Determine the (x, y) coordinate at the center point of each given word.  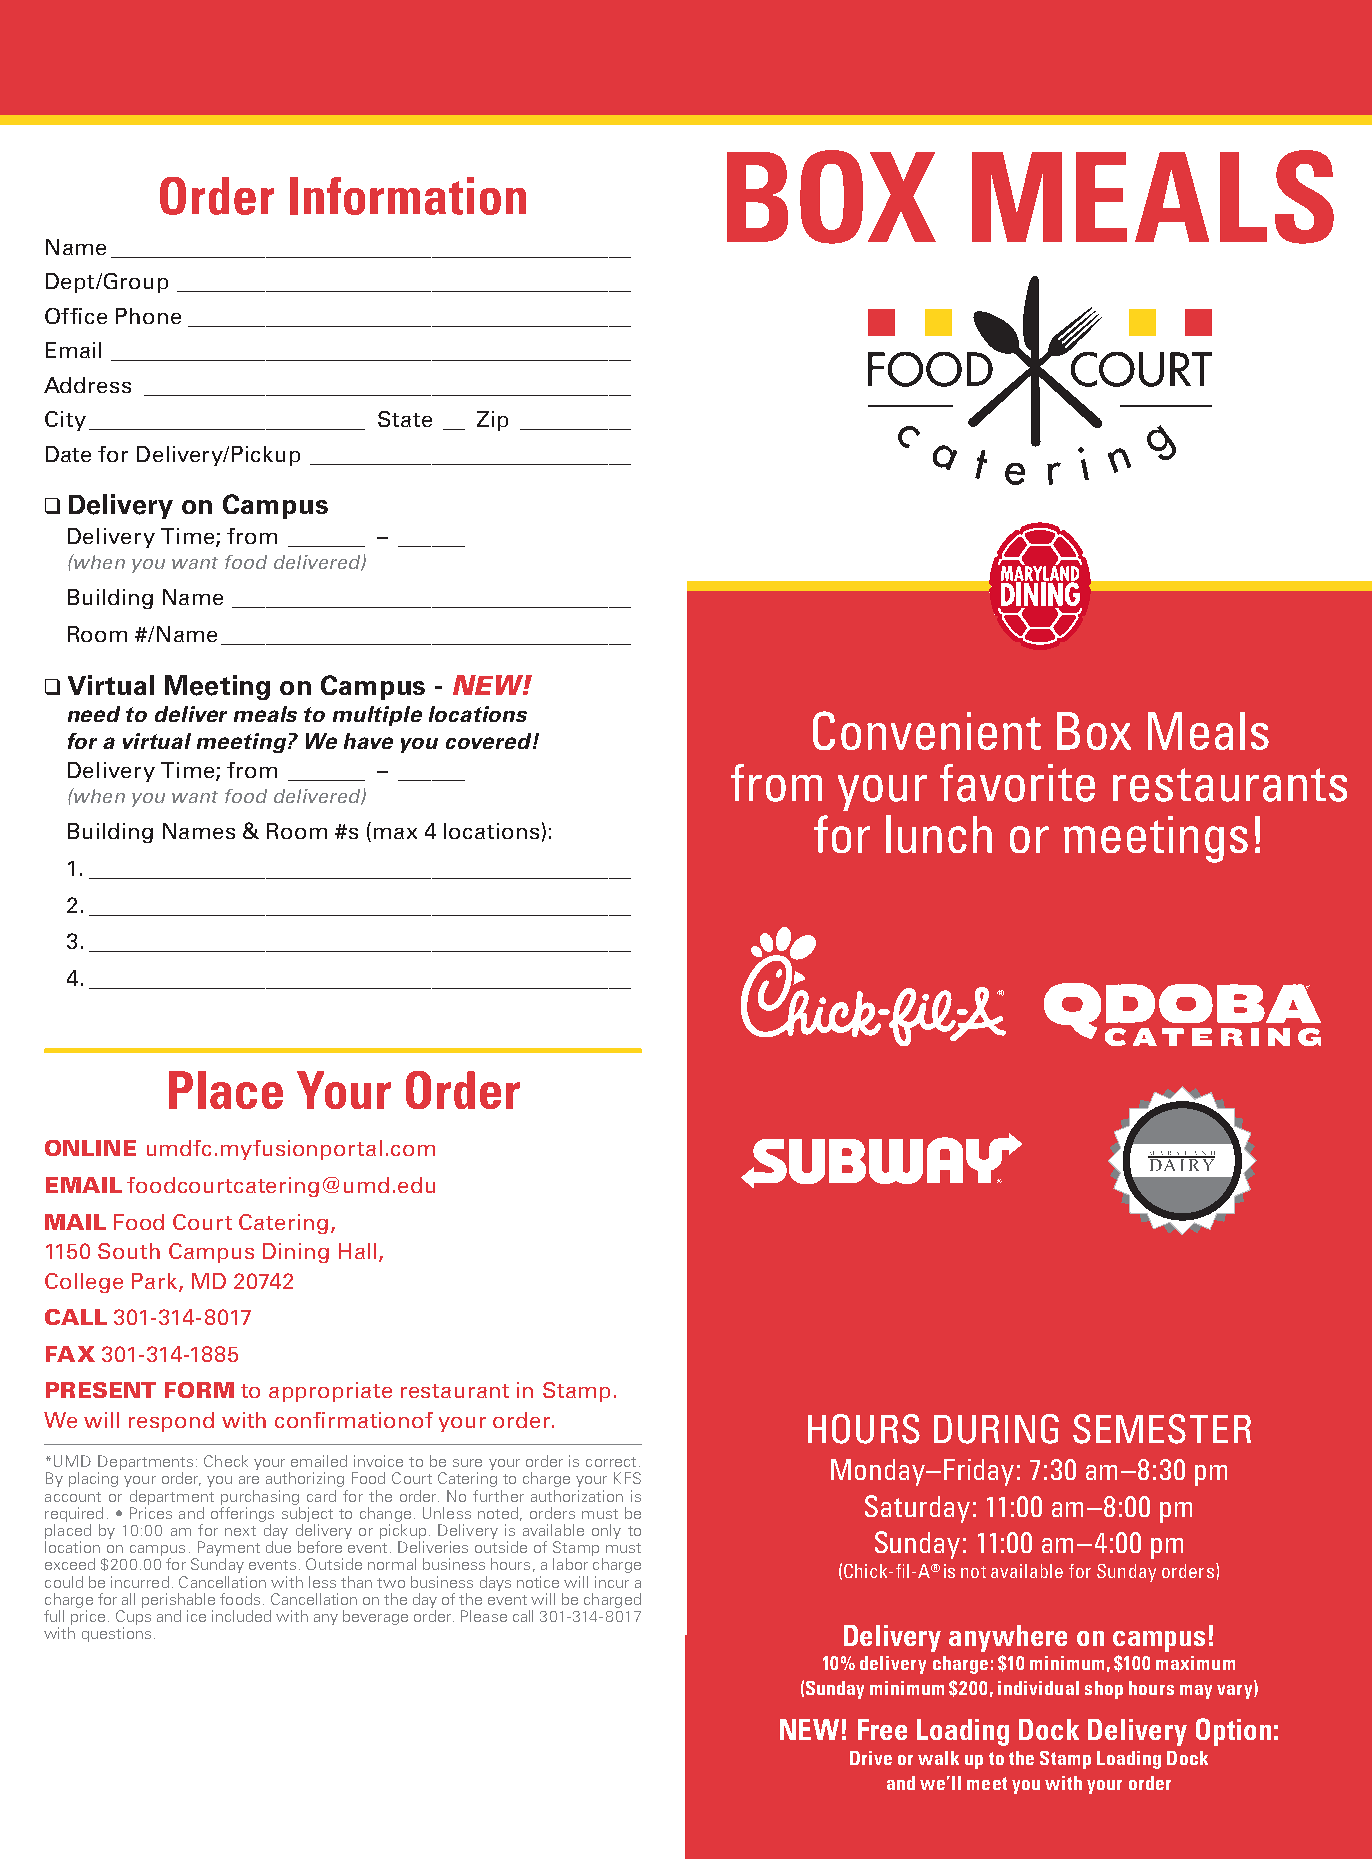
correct (611, 1462)
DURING (996, 1429)
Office (76, 316)
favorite (1017, 783)
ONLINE (90, 1148)
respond (171, 1422)
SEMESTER (1162, 1429)
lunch (939, 834)
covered (490, 741)
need (94, 714)
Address (87, 385)
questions (116, 1634)
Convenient (927, 730)
